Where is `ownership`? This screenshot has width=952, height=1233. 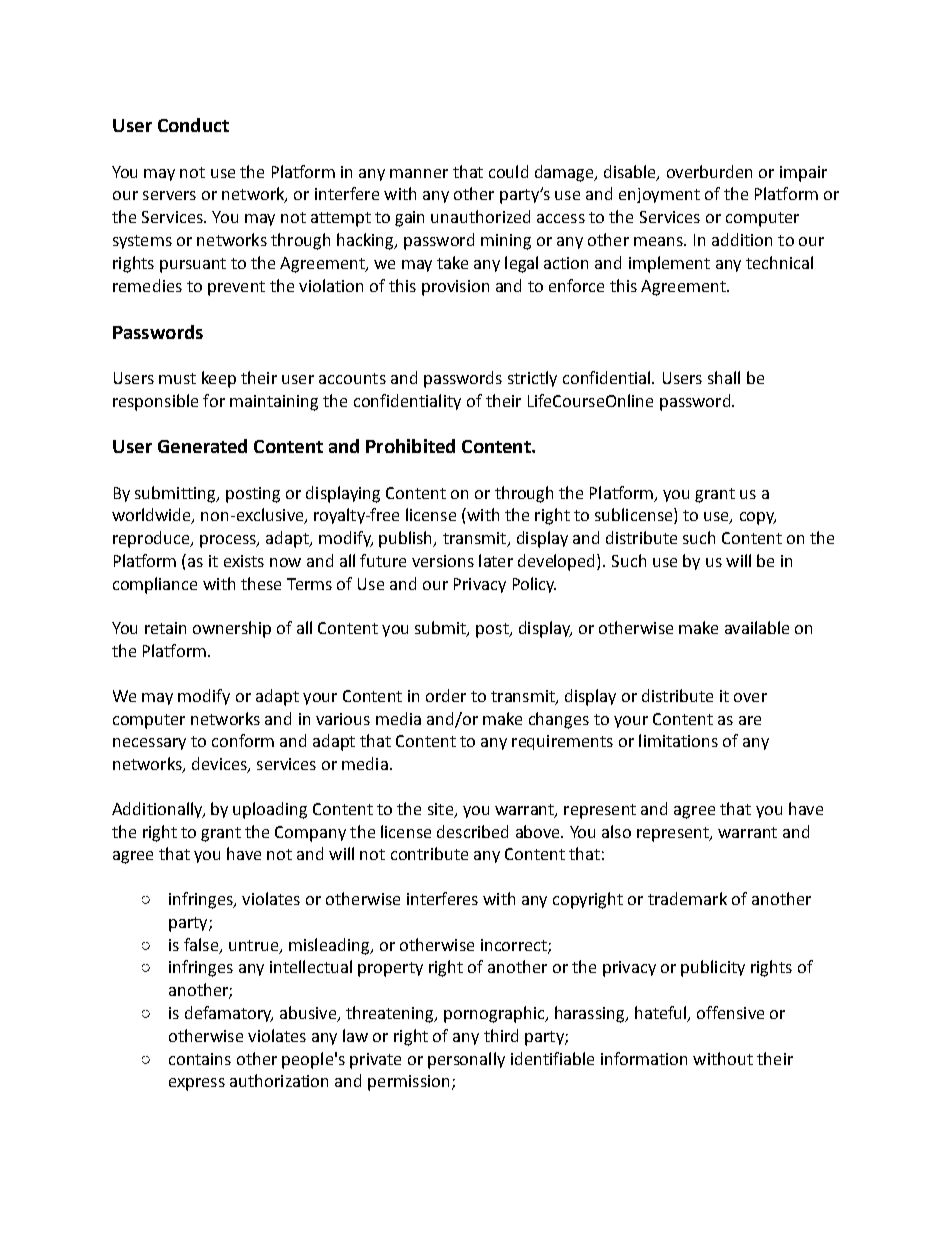 ownership is located at coordinates (232, 629).
